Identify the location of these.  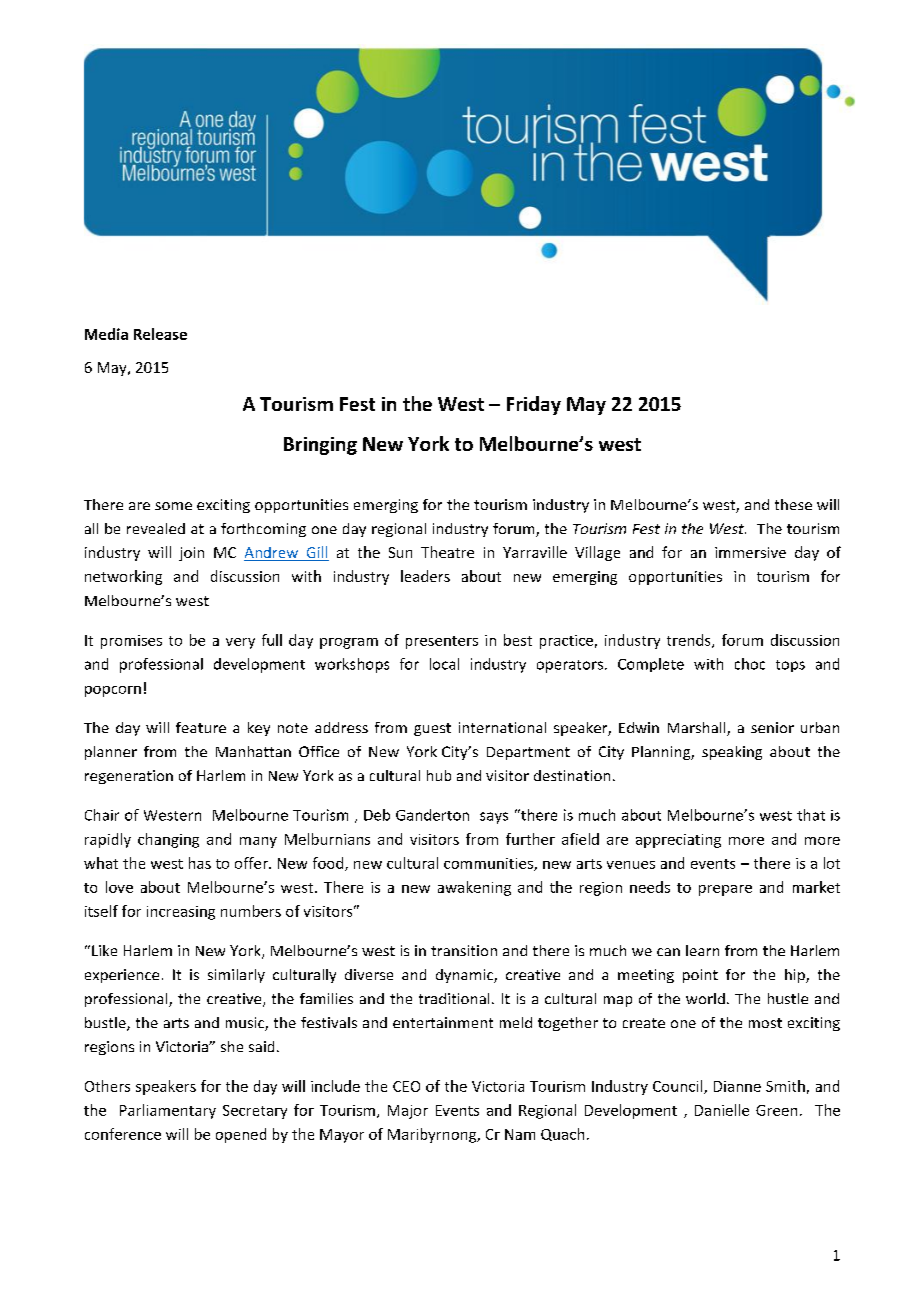
(793, 504).
